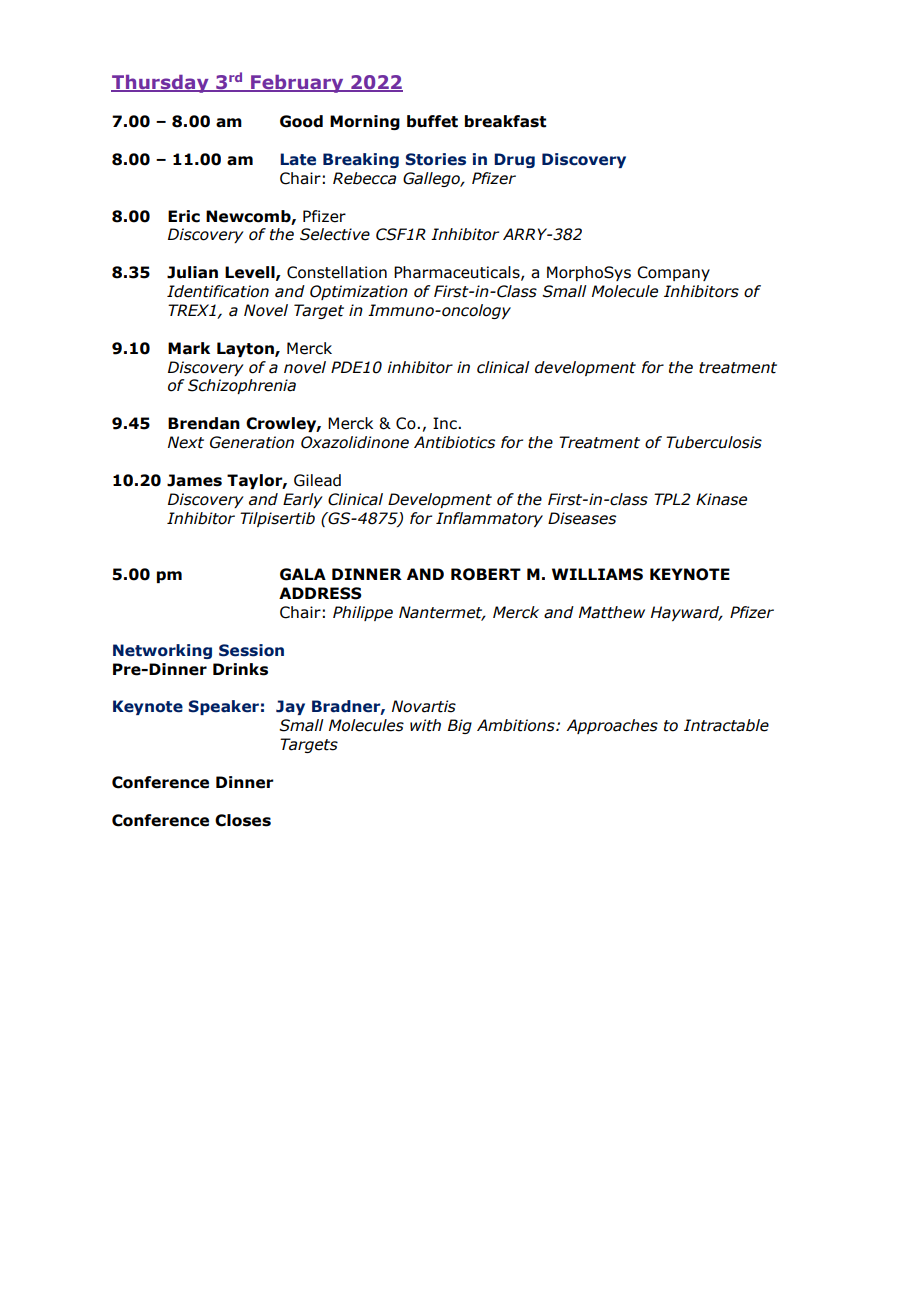 The width and height of the screenshot is (924, 1308). I want to click on Tuberculosis, so click(714, 442).
